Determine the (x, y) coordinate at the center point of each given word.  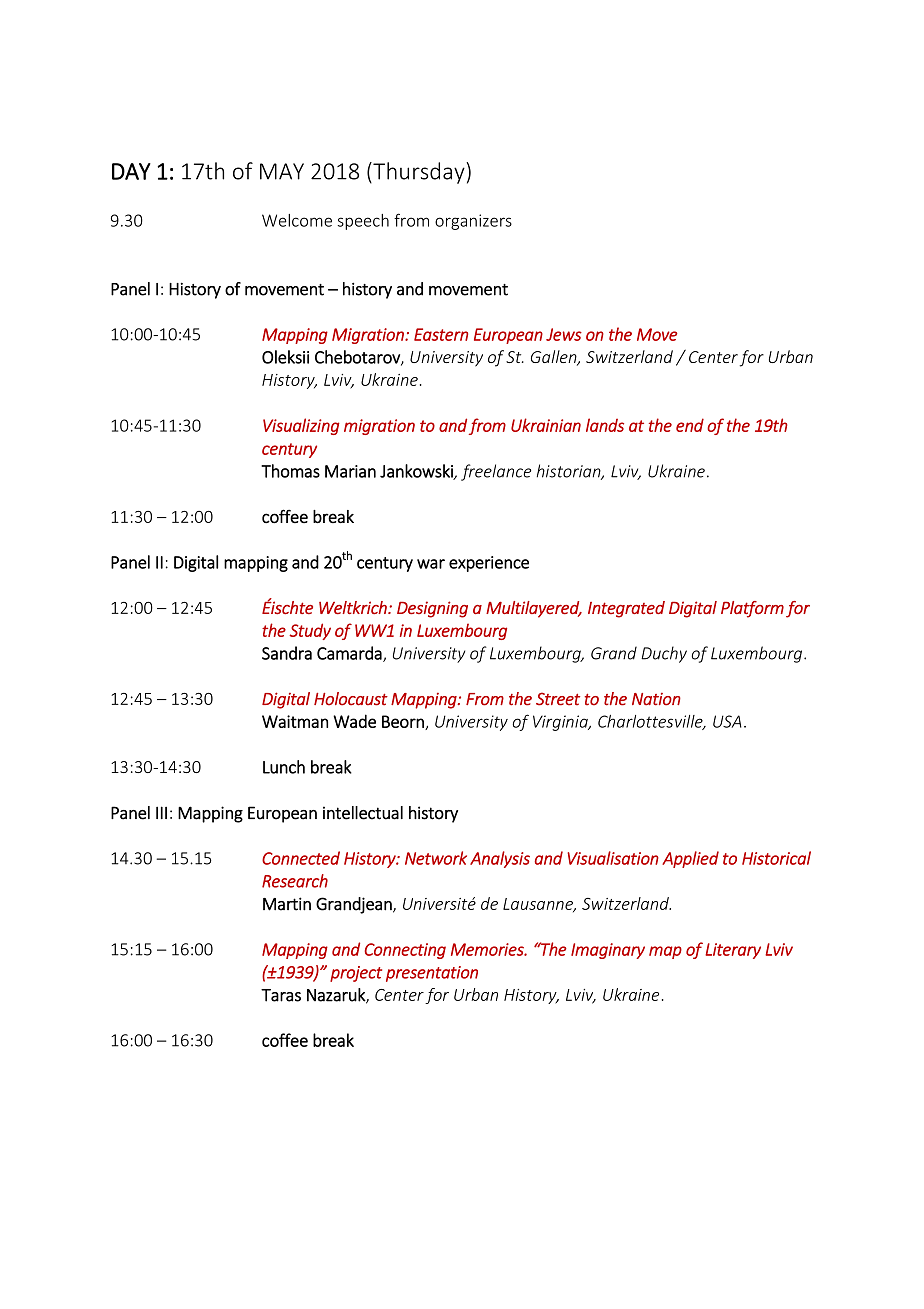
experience (489, 564)
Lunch (284, 767)
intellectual (363, 813)
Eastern (441, 334)
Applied (690, 859)
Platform (752, 609)
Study (310, 631)
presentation (432, 974)
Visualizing (301, 426)
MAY (282, 171)
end (690, 425)
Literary (733, 951)
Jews (564, 334)
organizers (473, 222)
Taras (281, 995)
